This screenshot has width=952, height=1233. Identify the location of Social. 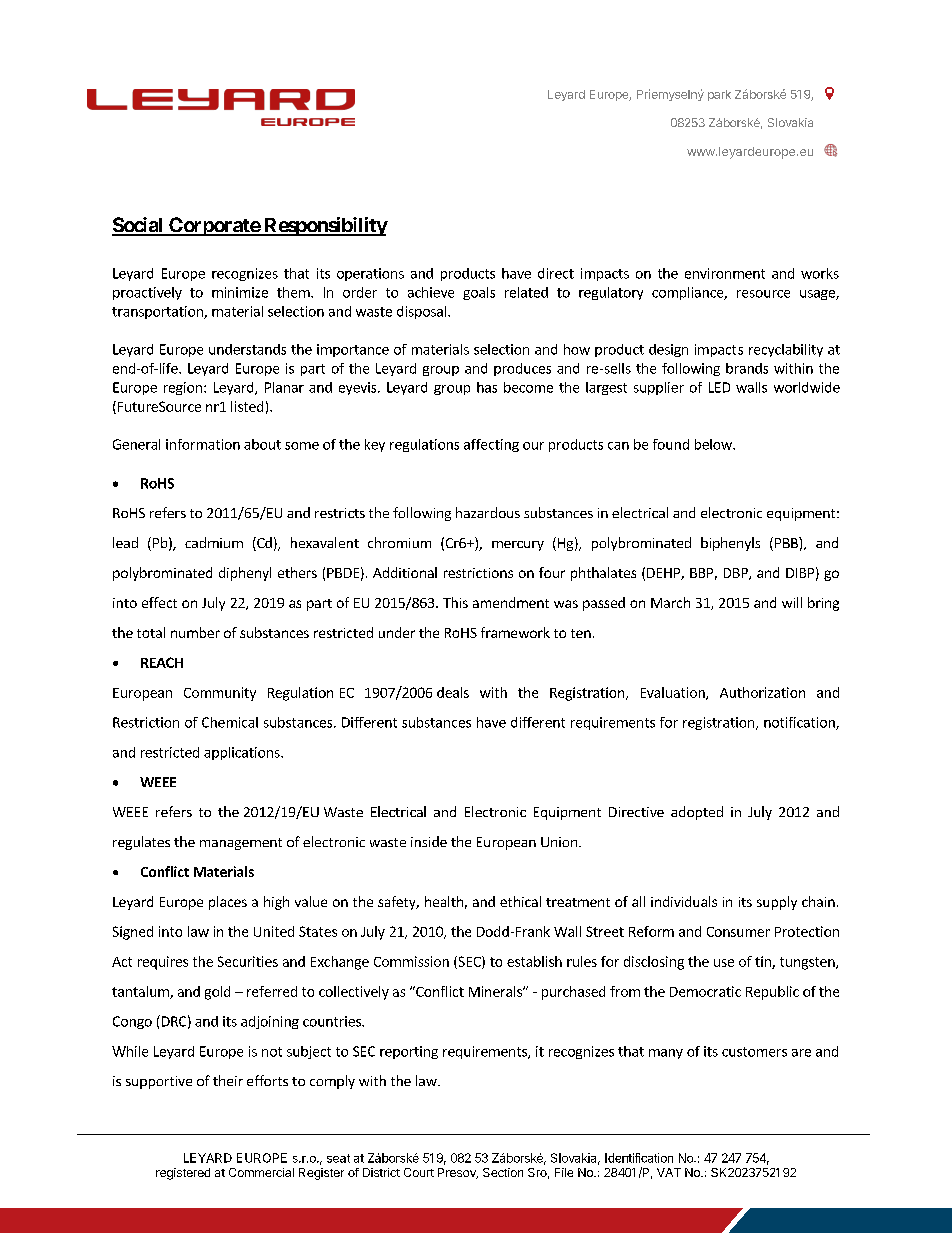
(139, 226).
